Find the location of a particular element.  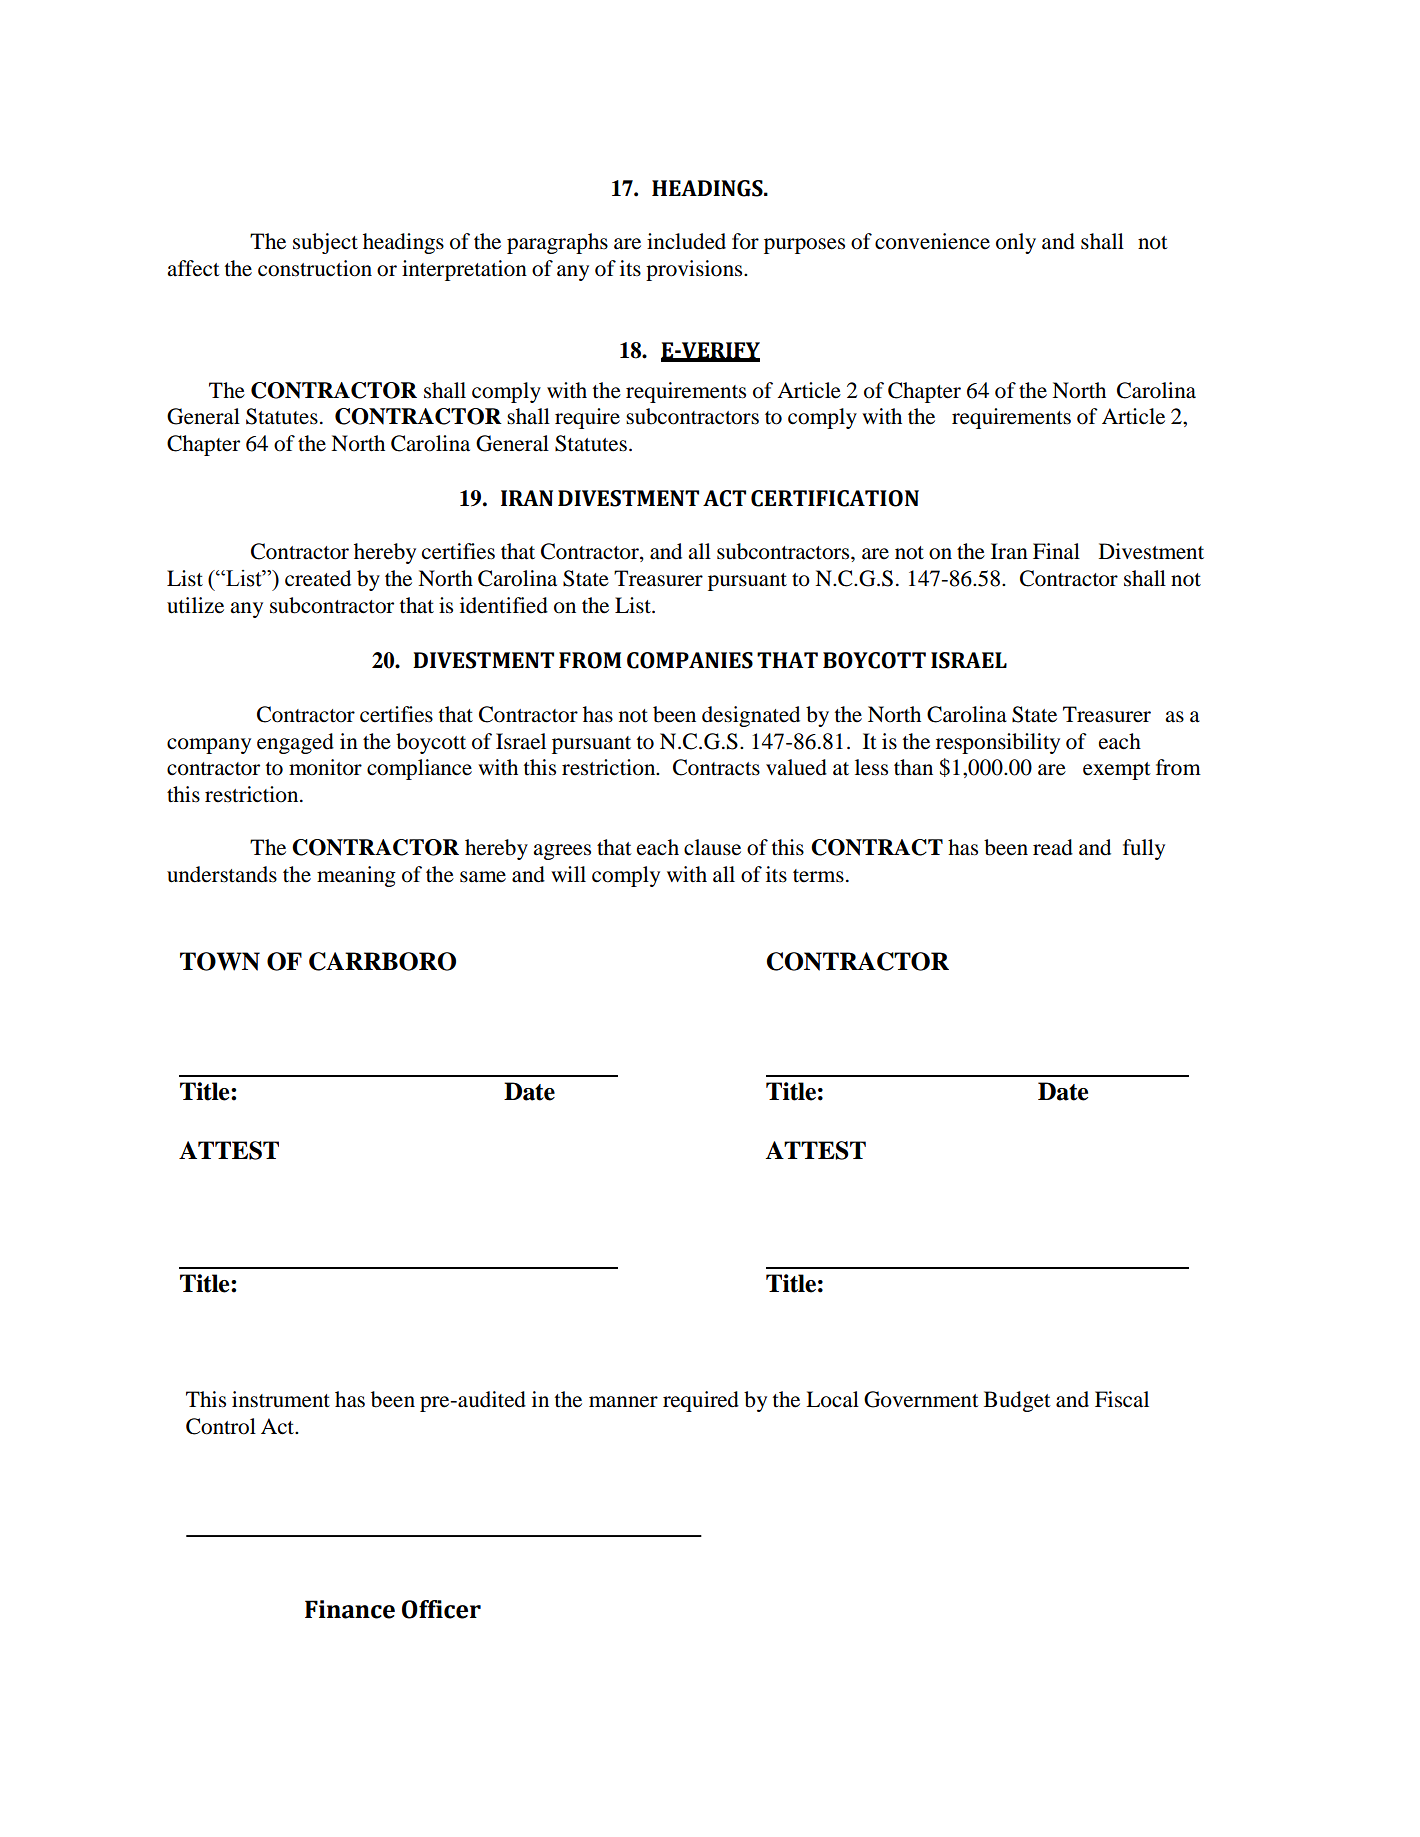

Finance is located at coordinates (350, 1609).
